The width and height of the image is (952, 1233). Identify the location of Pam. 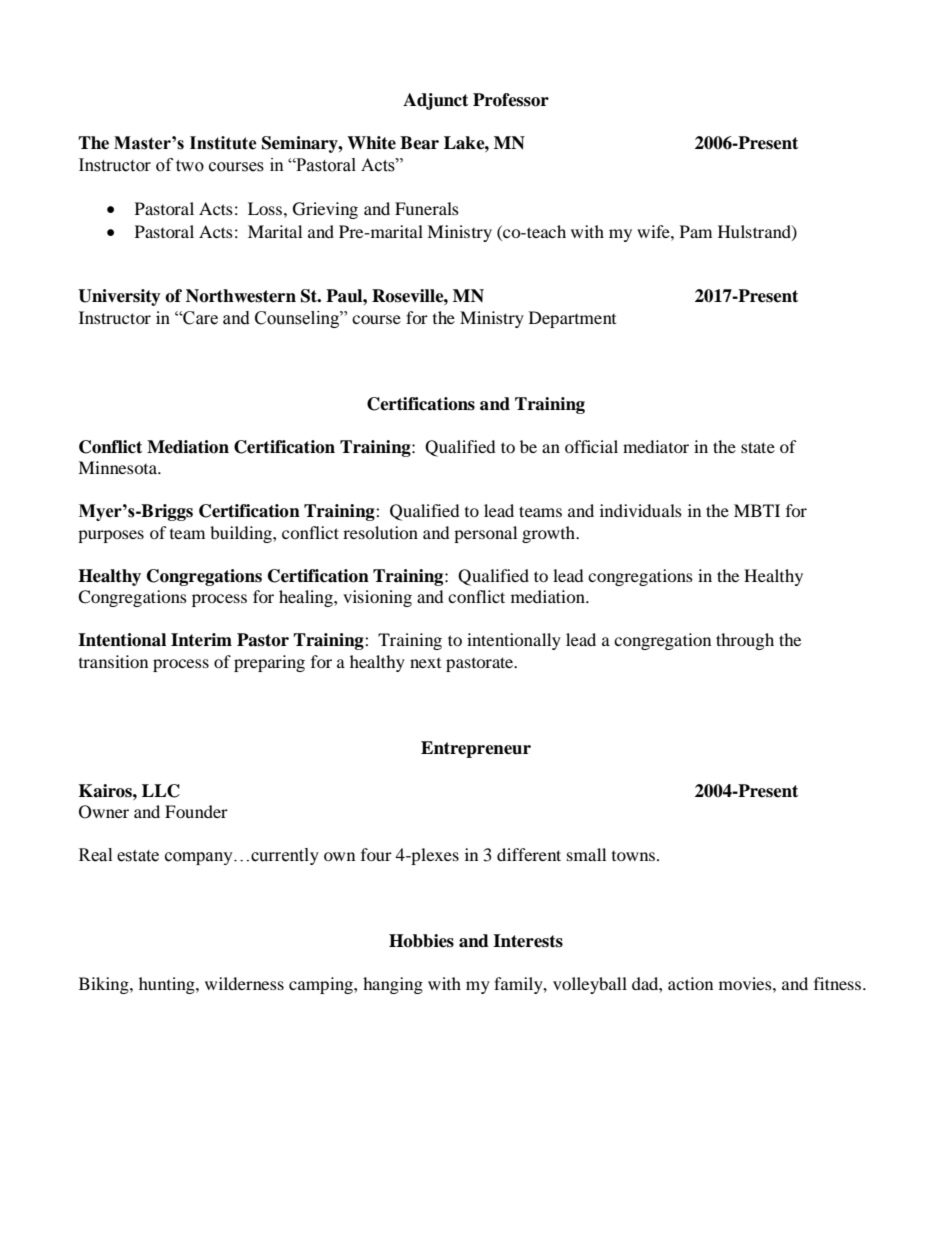
(696, 231).
